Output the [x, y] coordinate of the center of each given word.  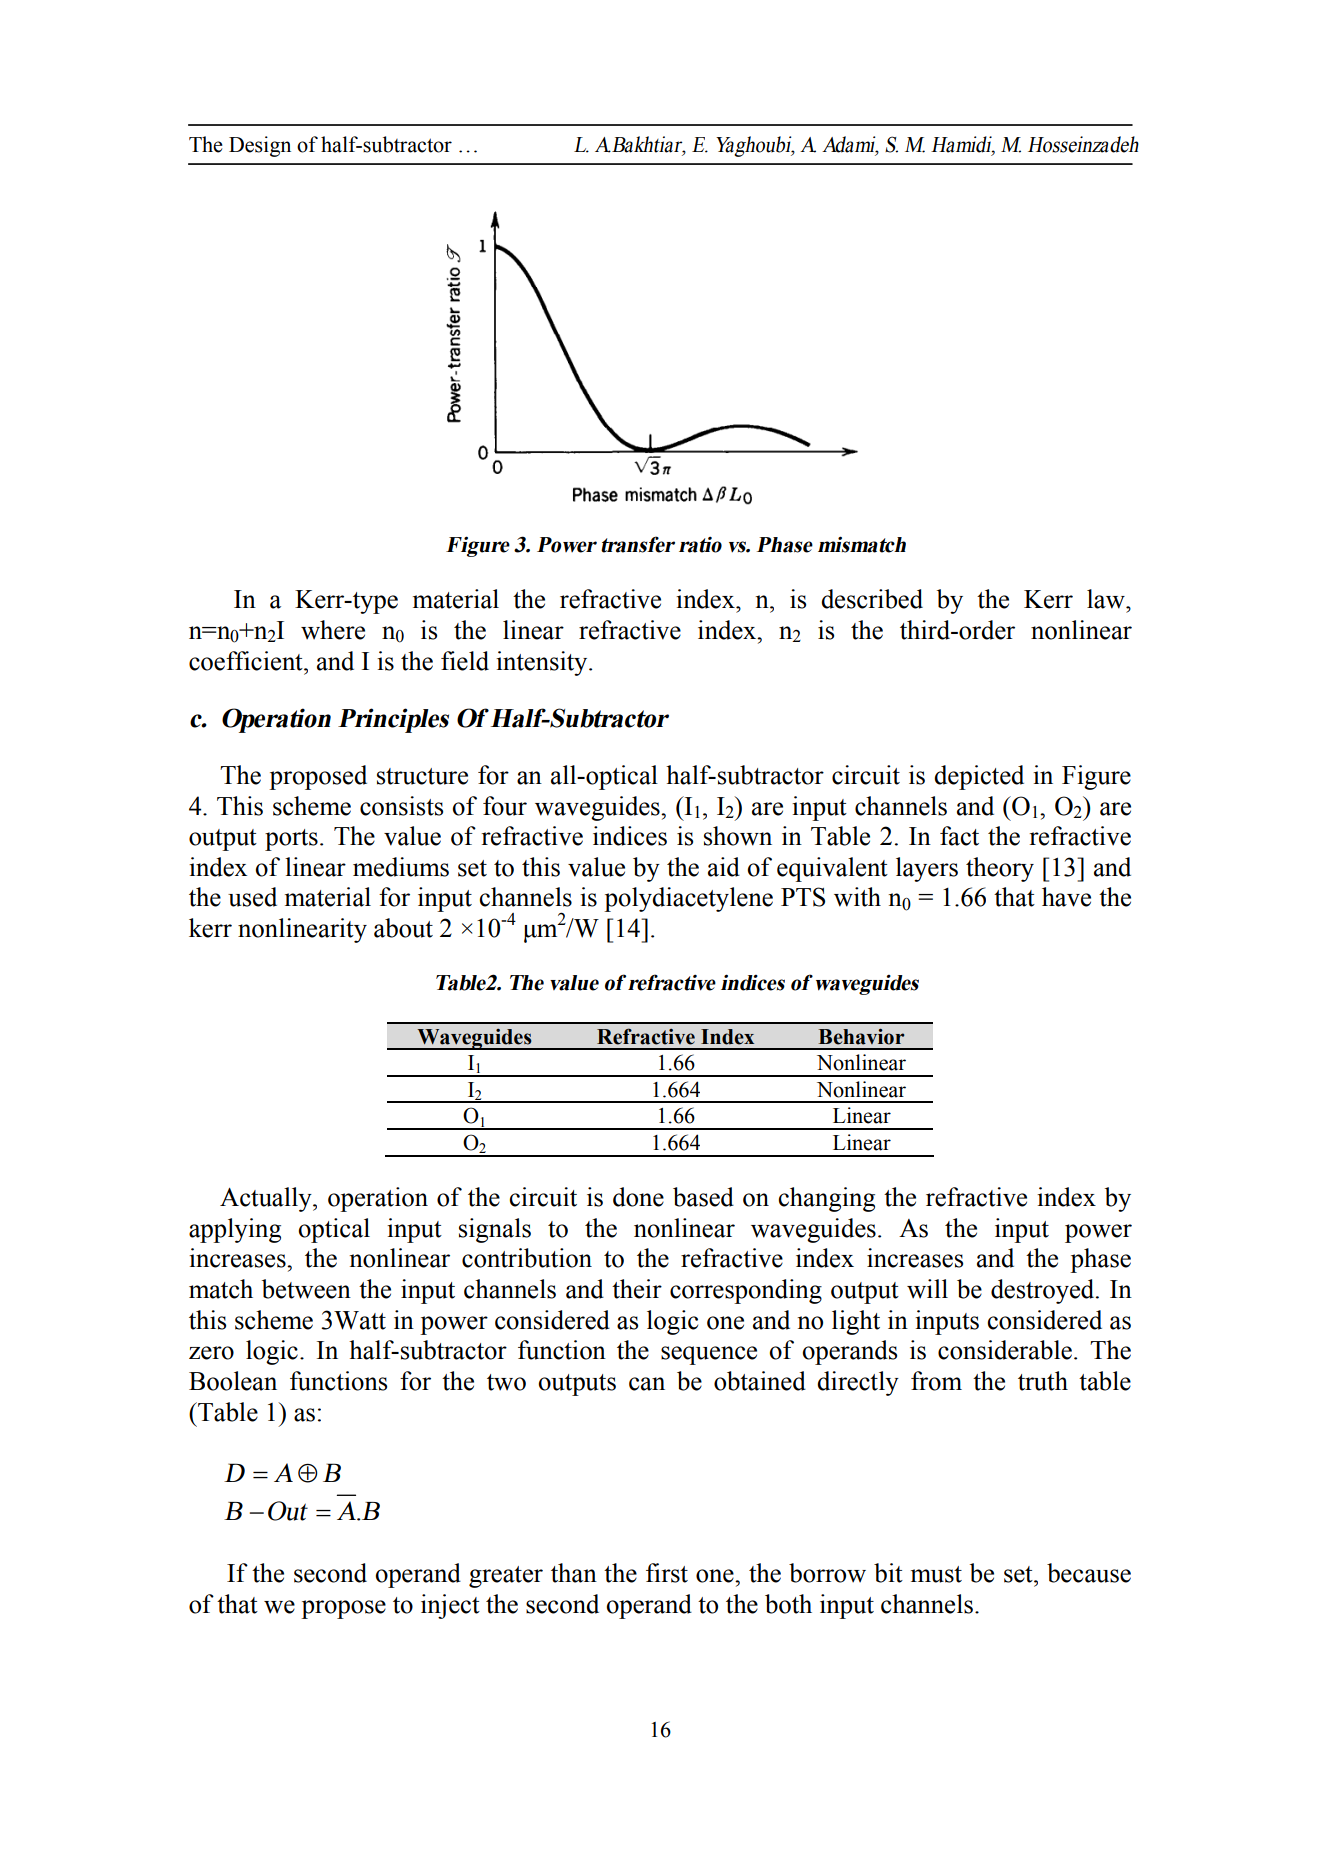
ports [291, 840]
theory [1000, 869]
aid [724, 867]
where [333, 630]
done [638, 1197]
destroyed [1044, 1291]
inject [450, 1606]
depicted [979, 777]
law [1107, 599]
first [667, 1573]
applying [235, 1230]
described [872, 599]
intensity [543, 663]
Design [260, 146]
